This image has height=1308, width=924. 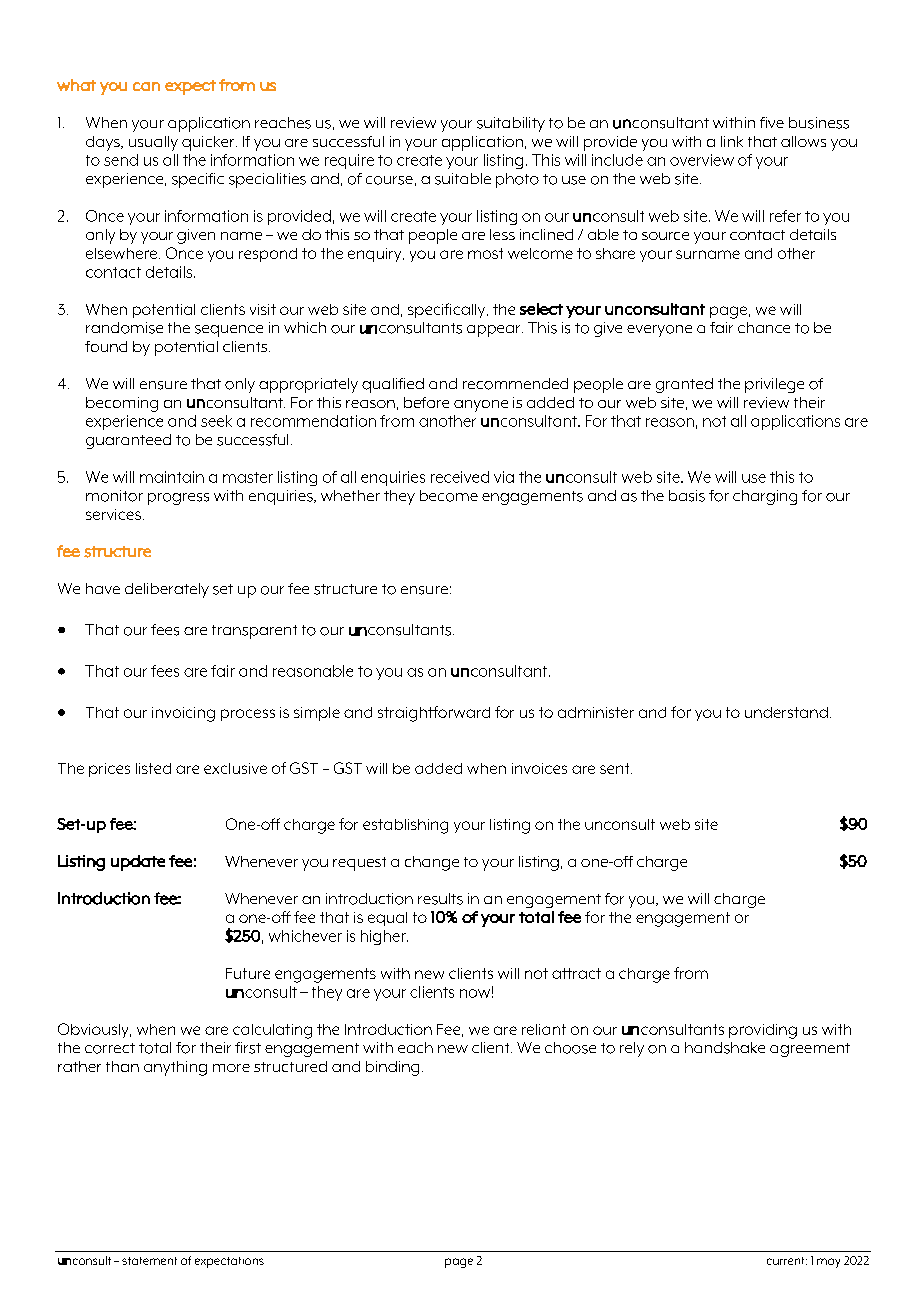 What do you see at coordinates (175, 1068) in the image?
I see `anything` at bounding box center [175, 1068].
